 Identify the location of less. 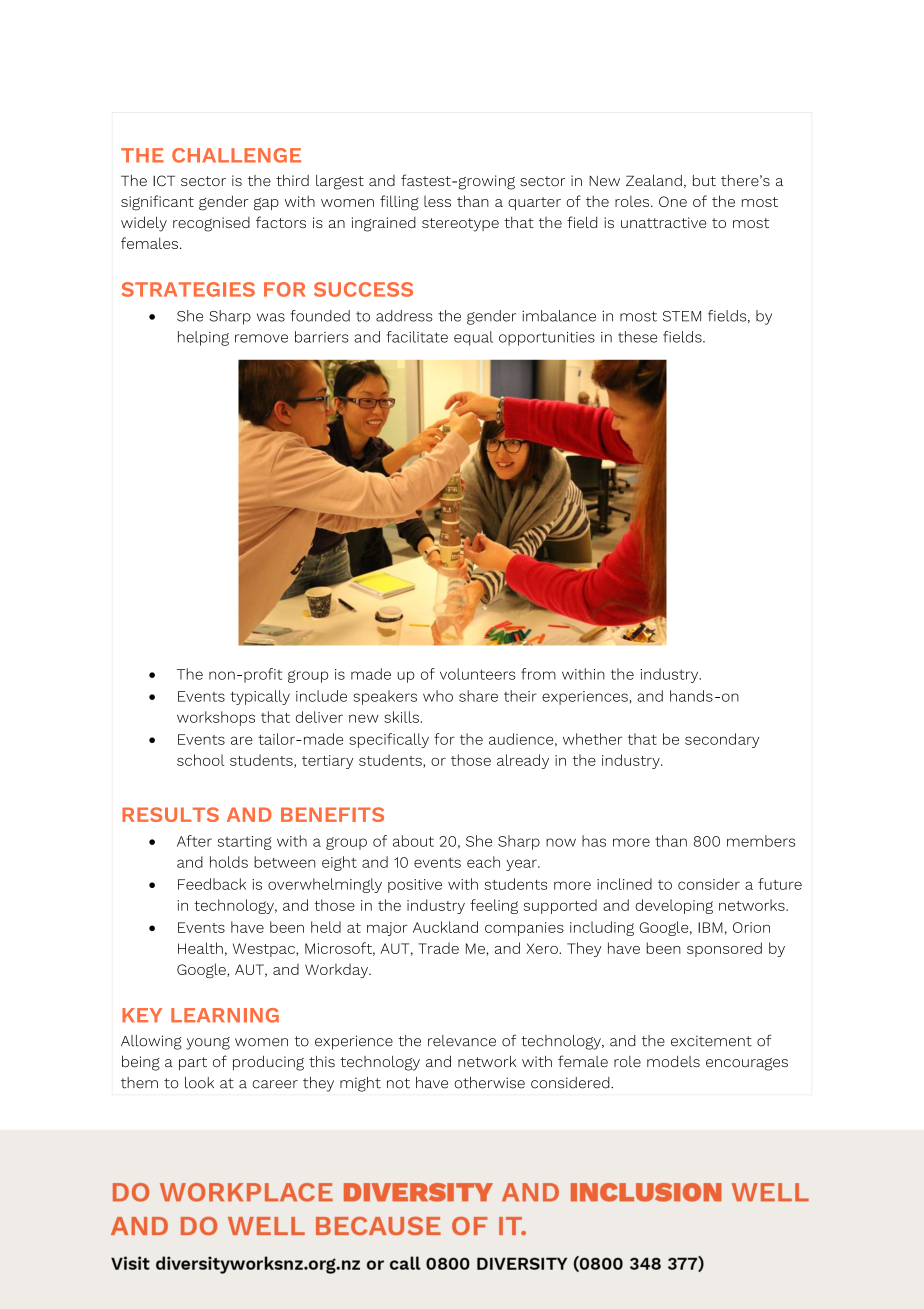
(437, 201).
